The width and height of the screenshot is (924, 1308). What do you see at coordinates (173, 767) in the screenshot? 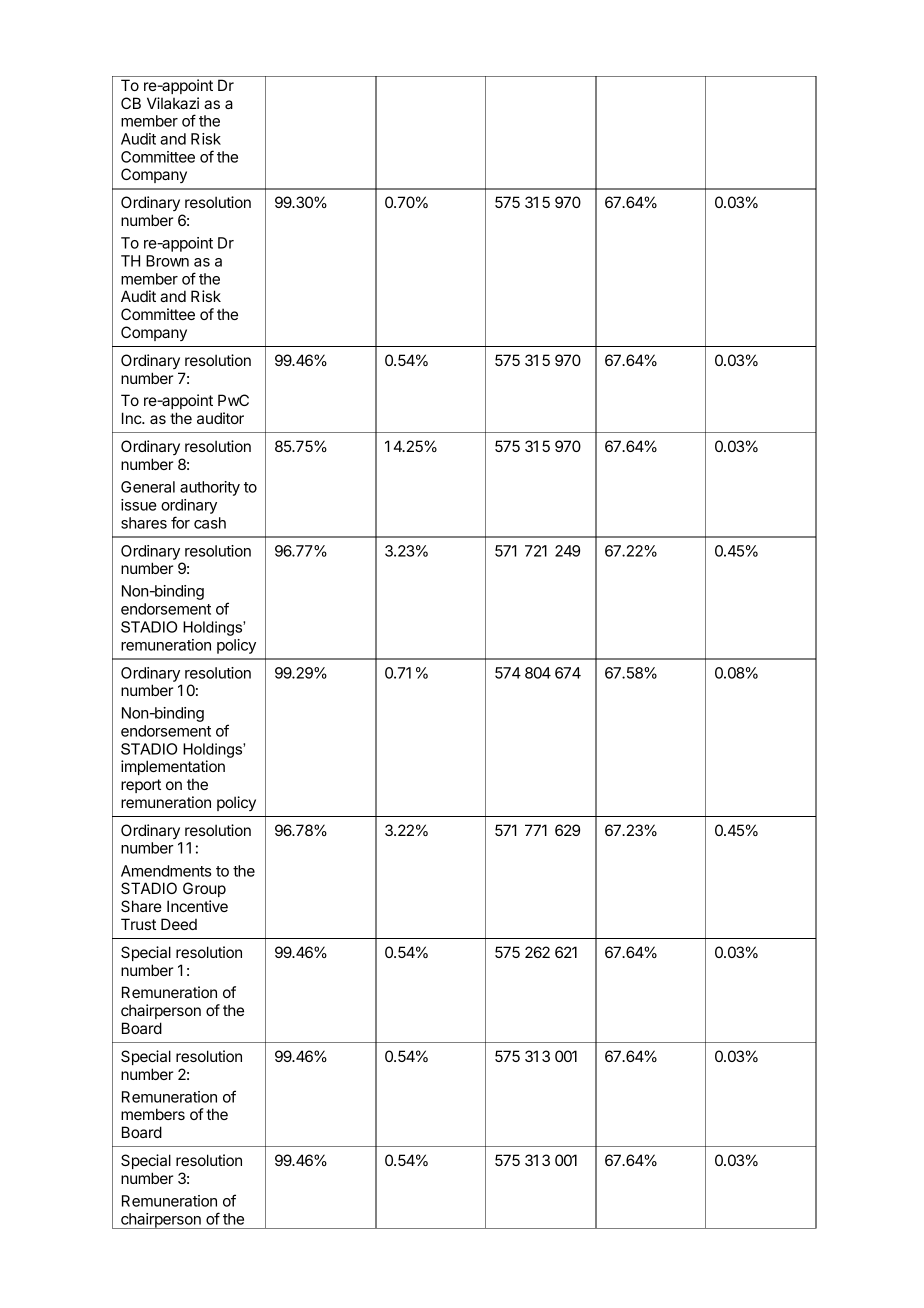
I see `implementation` at bounding box center [173, 767].
